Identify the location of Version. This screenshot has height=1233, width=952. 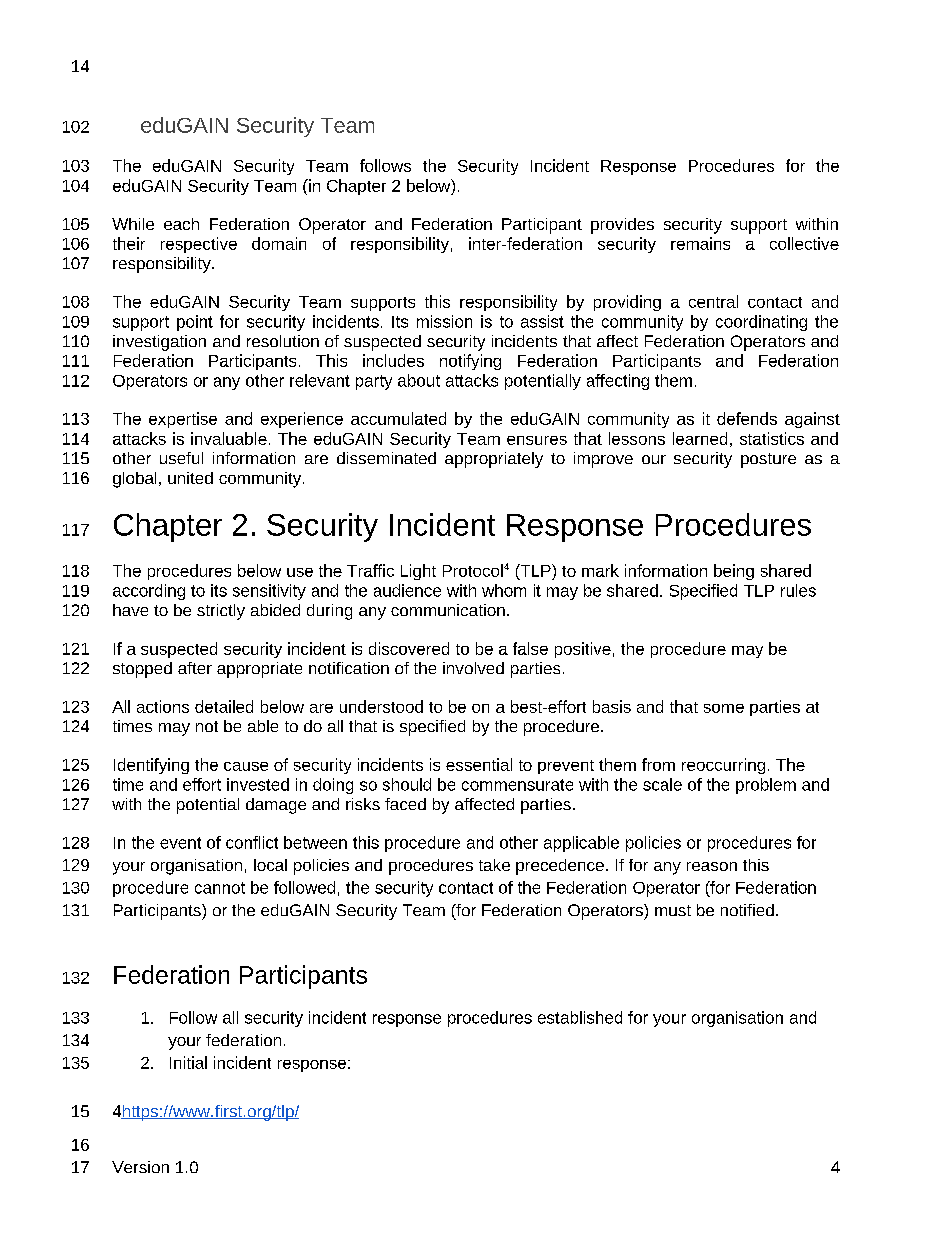
(140, 1167).
